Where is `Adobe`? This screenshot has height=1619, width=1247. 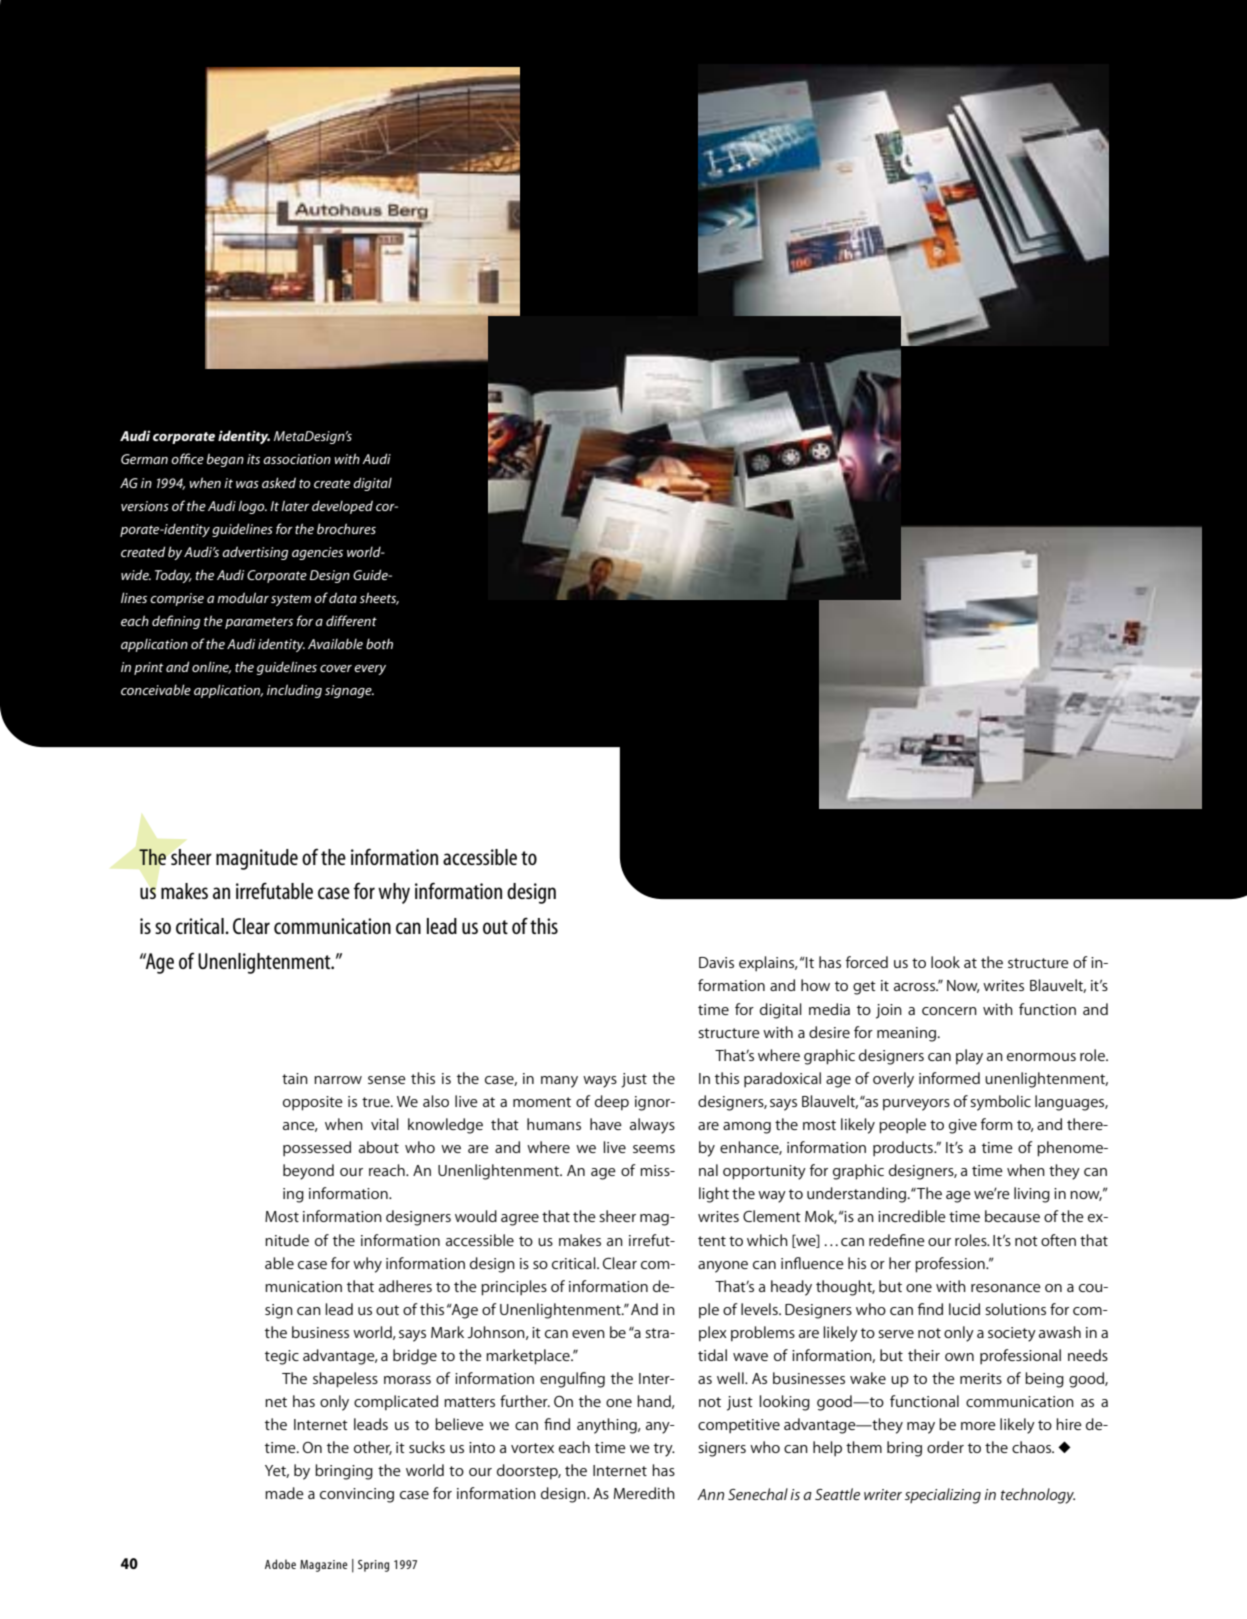
Adobe is located at coordinates (280, 1564).
